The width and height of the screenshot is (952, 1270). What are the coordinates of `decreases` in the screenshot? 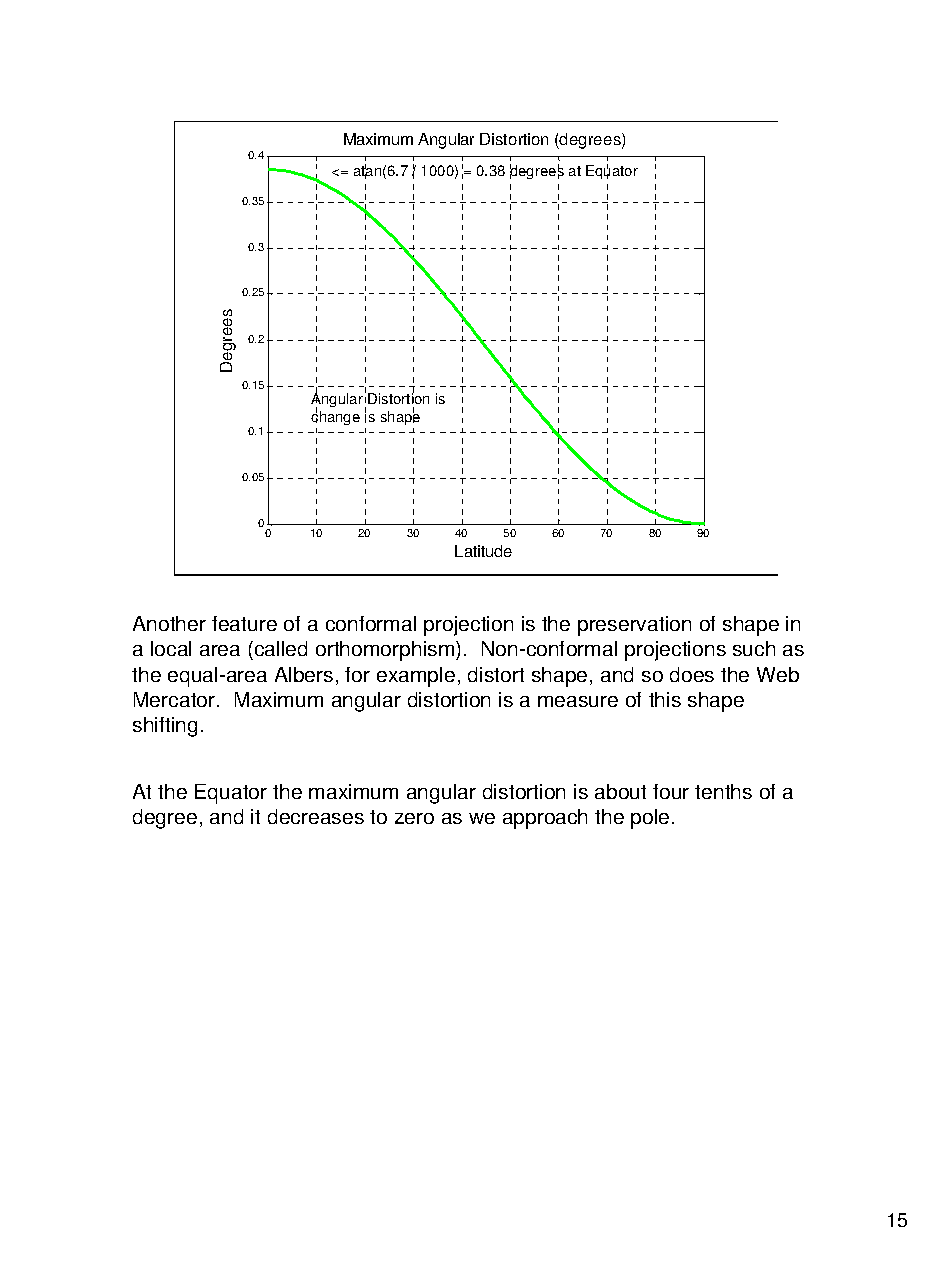 It's located at (316, 816).
